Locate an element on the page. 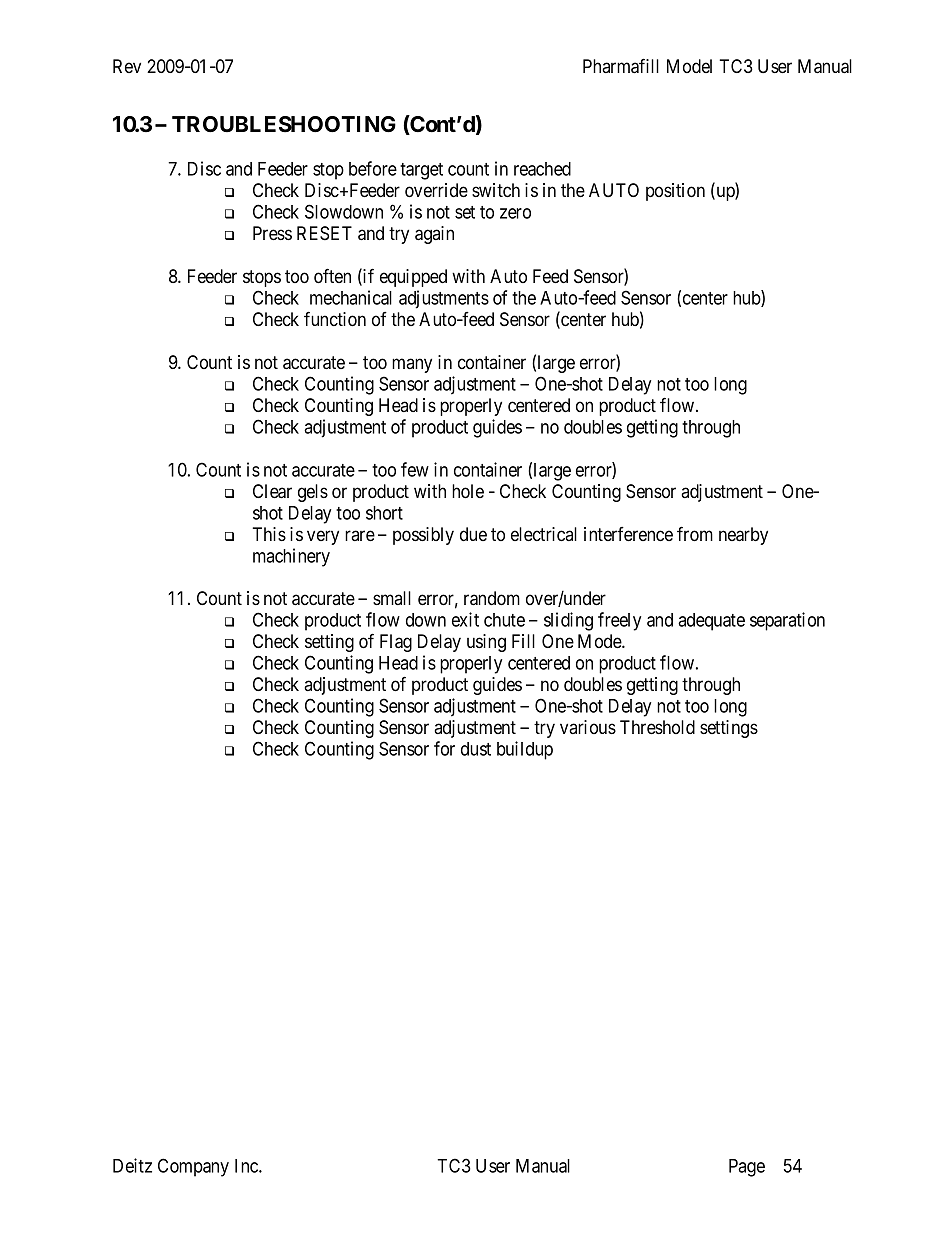 The image size is (952, 1233). TROUBLESHOOTING is located at coordinates (284, 124).
